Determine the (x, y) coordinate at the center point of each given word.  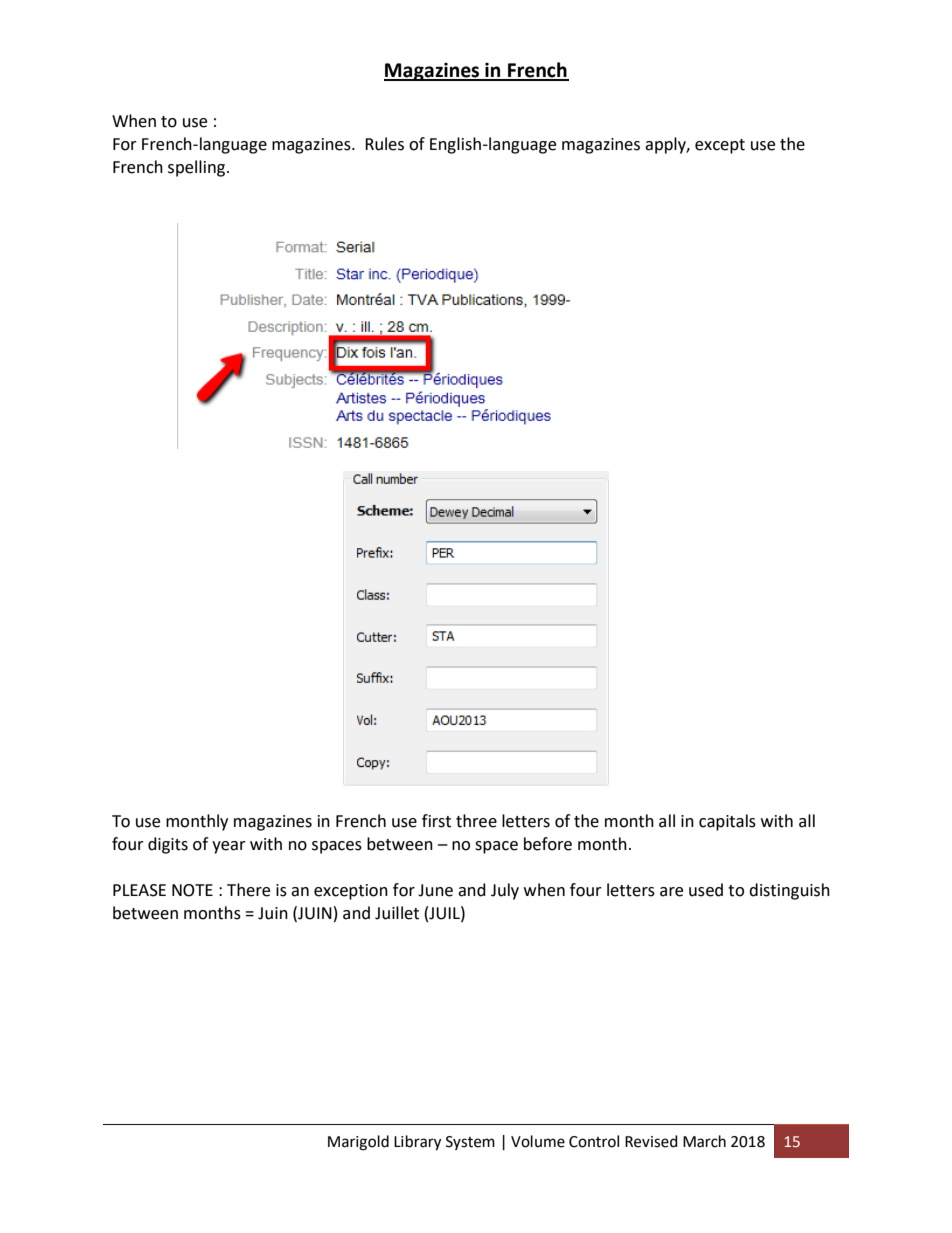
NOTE (192, 890)
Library (417, 1143)
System (470, 1143)
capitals (727, 822)
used (706, 890)
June (435, 890)
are (671, 892)
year (229, 847)
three (476, 821)
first (436, 821)
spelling (198, 168)
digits (168, 845)
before (548, 844)
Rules (384, 144)
